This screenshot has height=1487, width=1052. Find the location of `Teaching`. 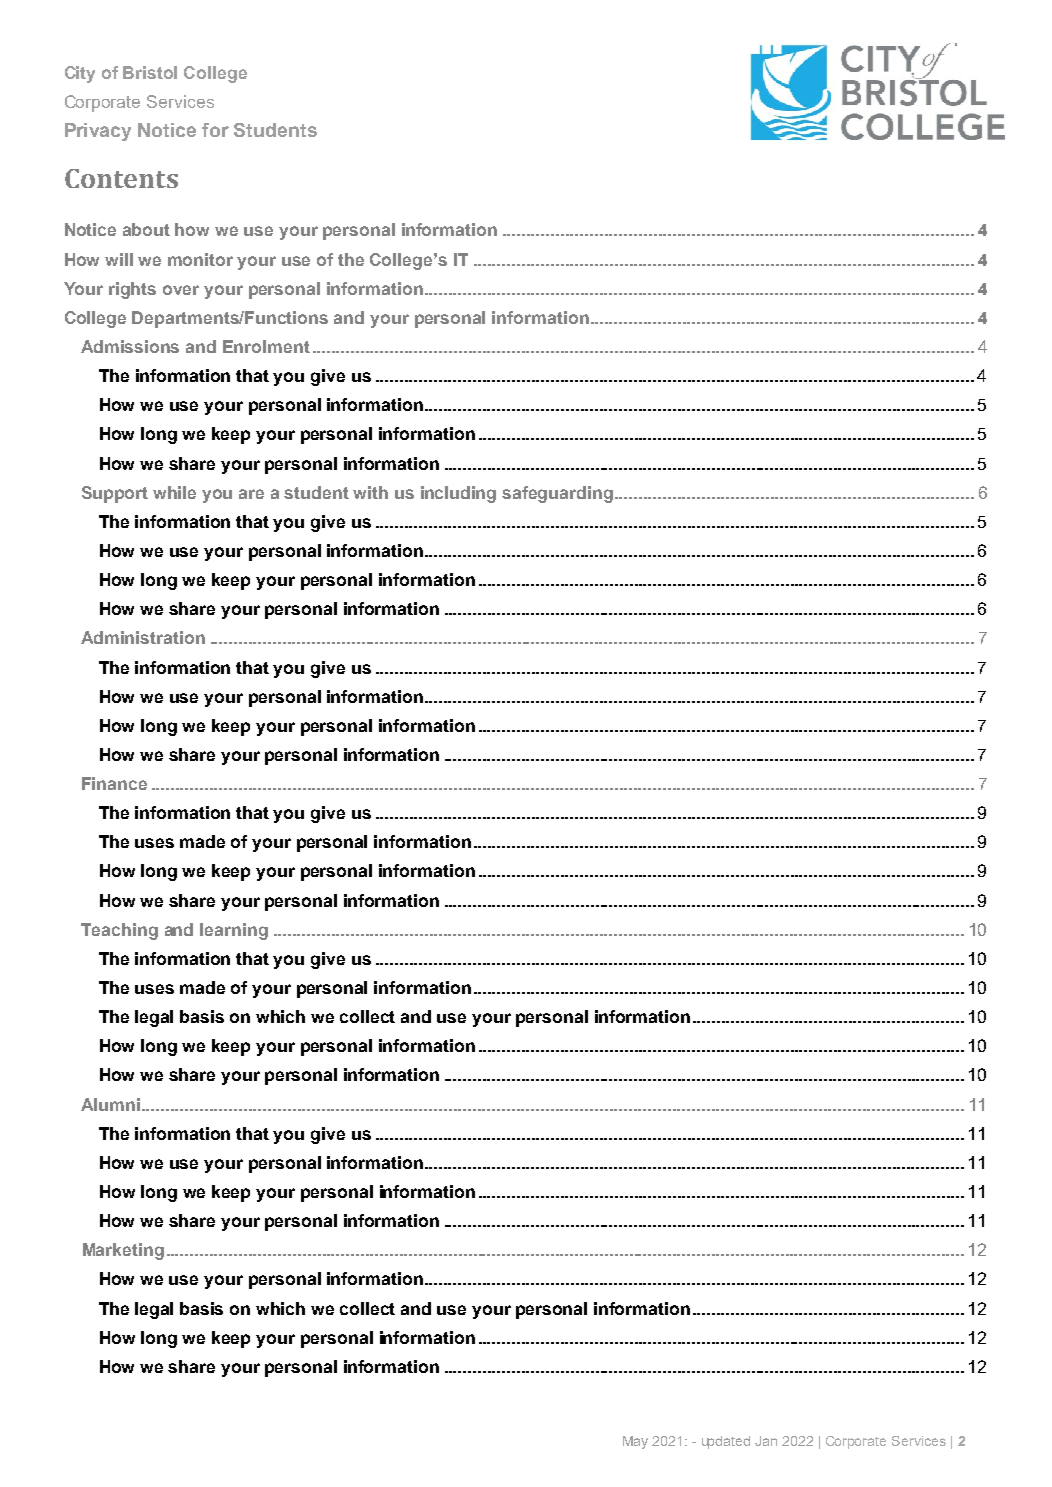

Teaching is located at coordinates (119, 931).
